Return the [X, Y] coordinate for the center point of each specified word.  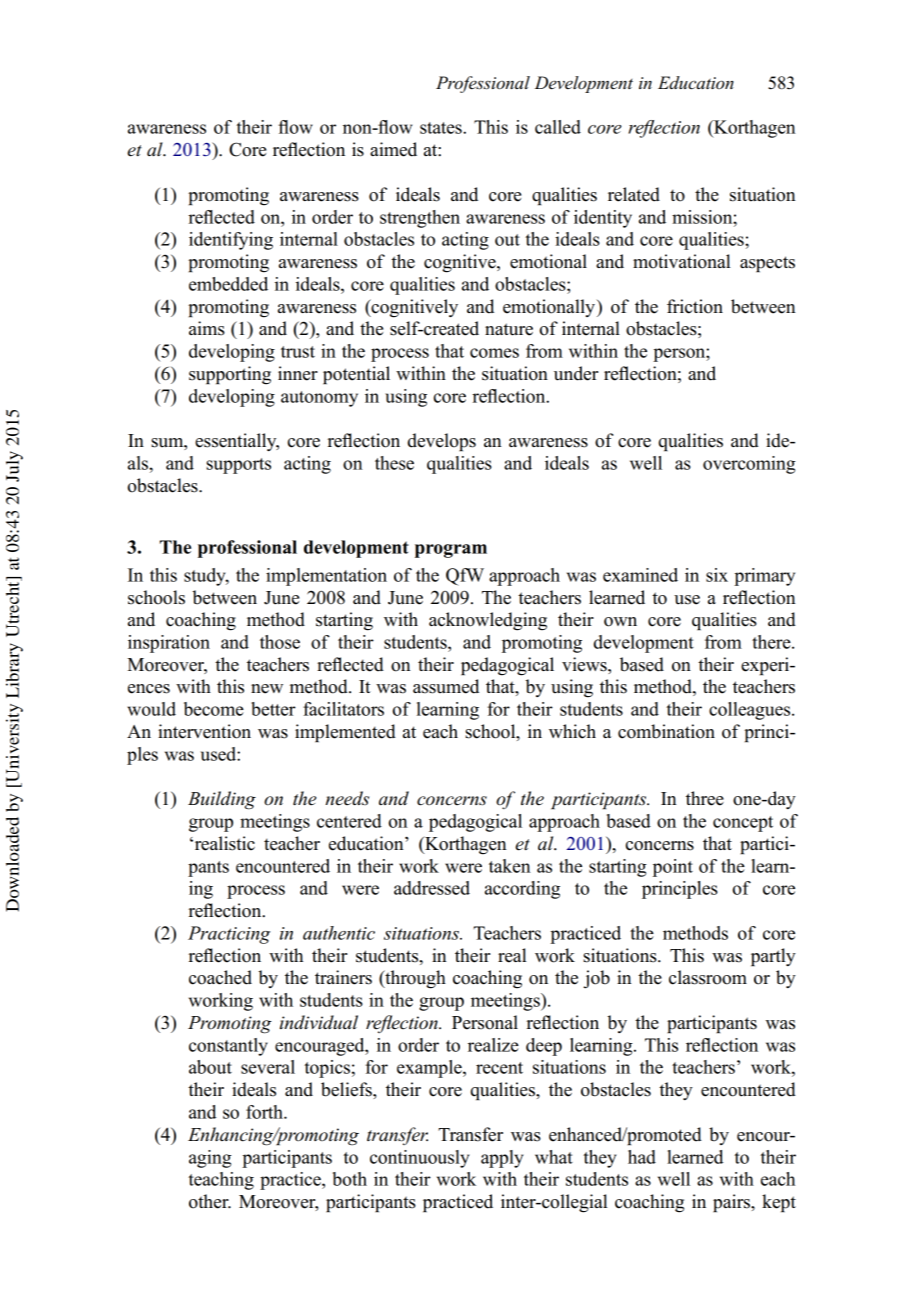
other [210, 1201]
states [442, 128]
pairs [732, 1203]
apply [502, 1159]
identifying [231, 241]
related [634, 194]
